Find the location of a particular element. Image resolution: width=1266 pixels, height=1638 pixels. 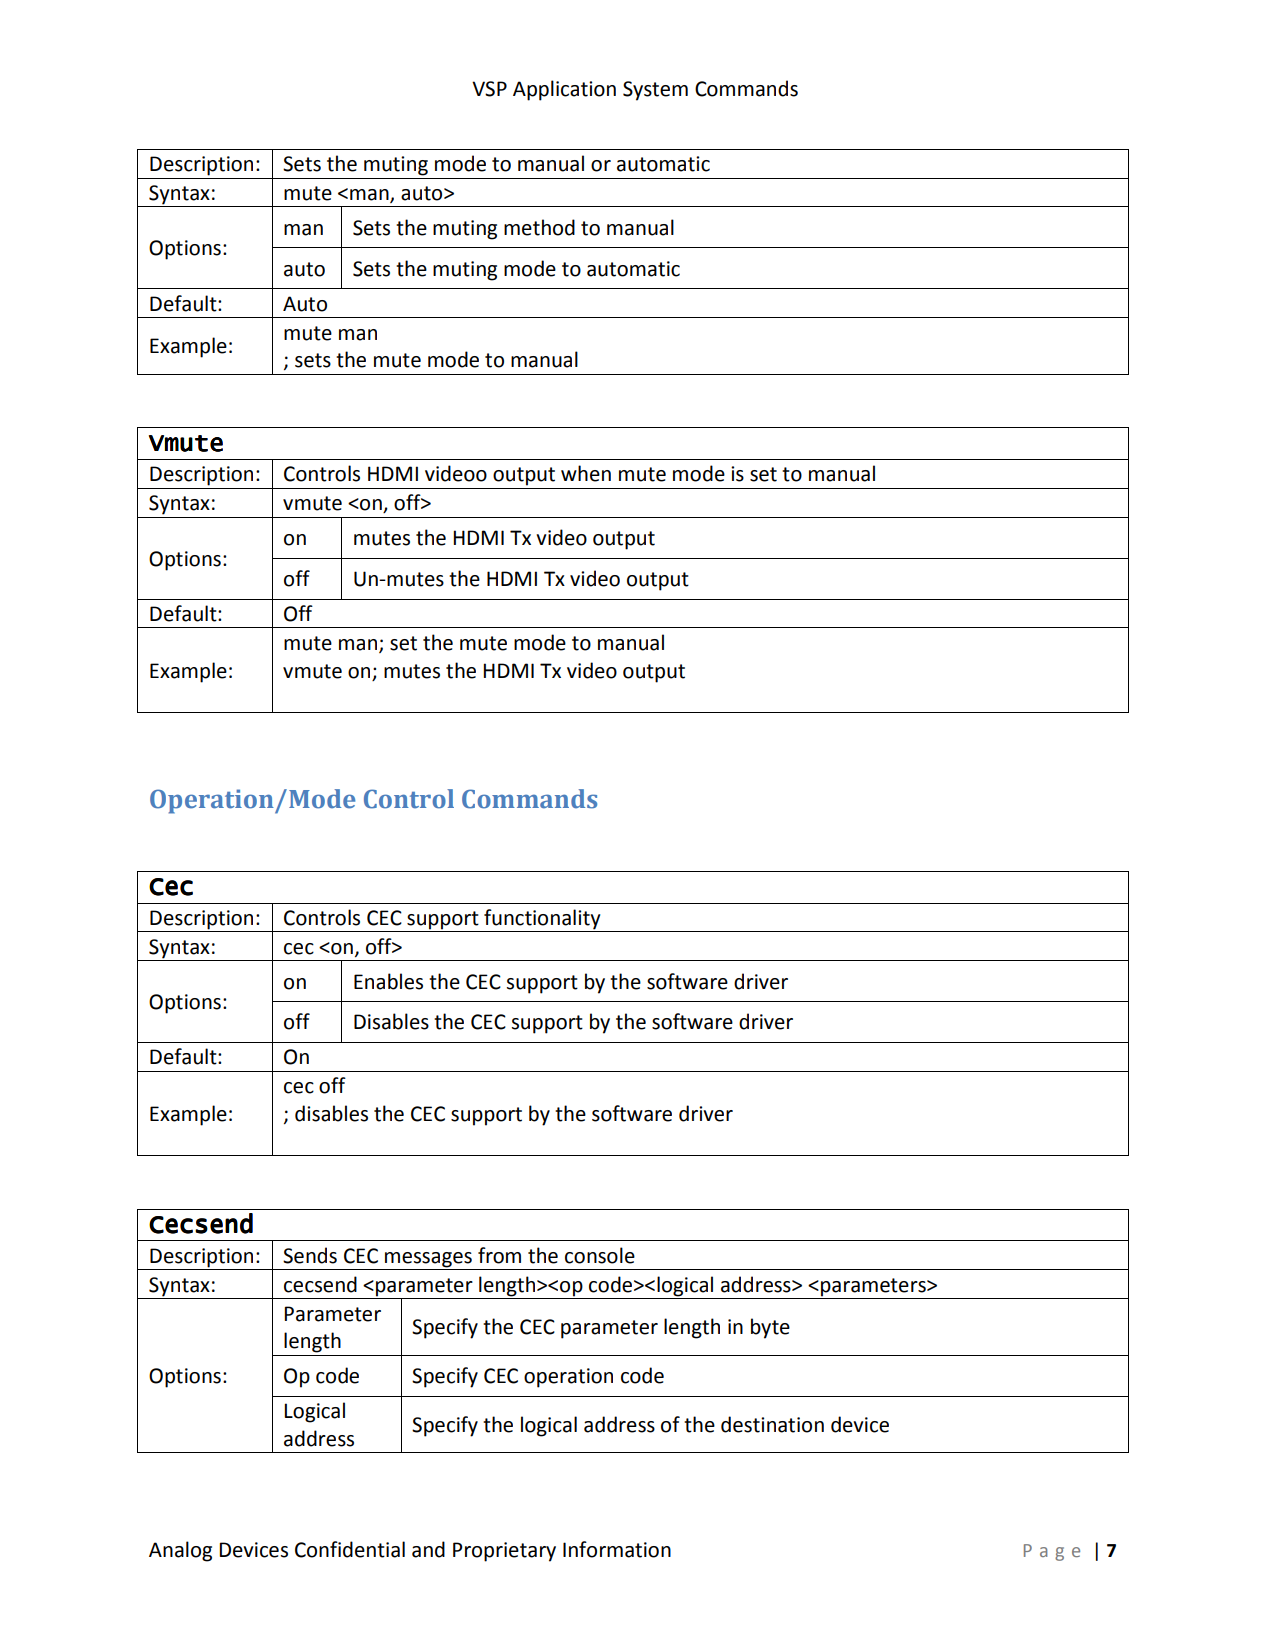

functionality is located at coordinates (542, 919).
